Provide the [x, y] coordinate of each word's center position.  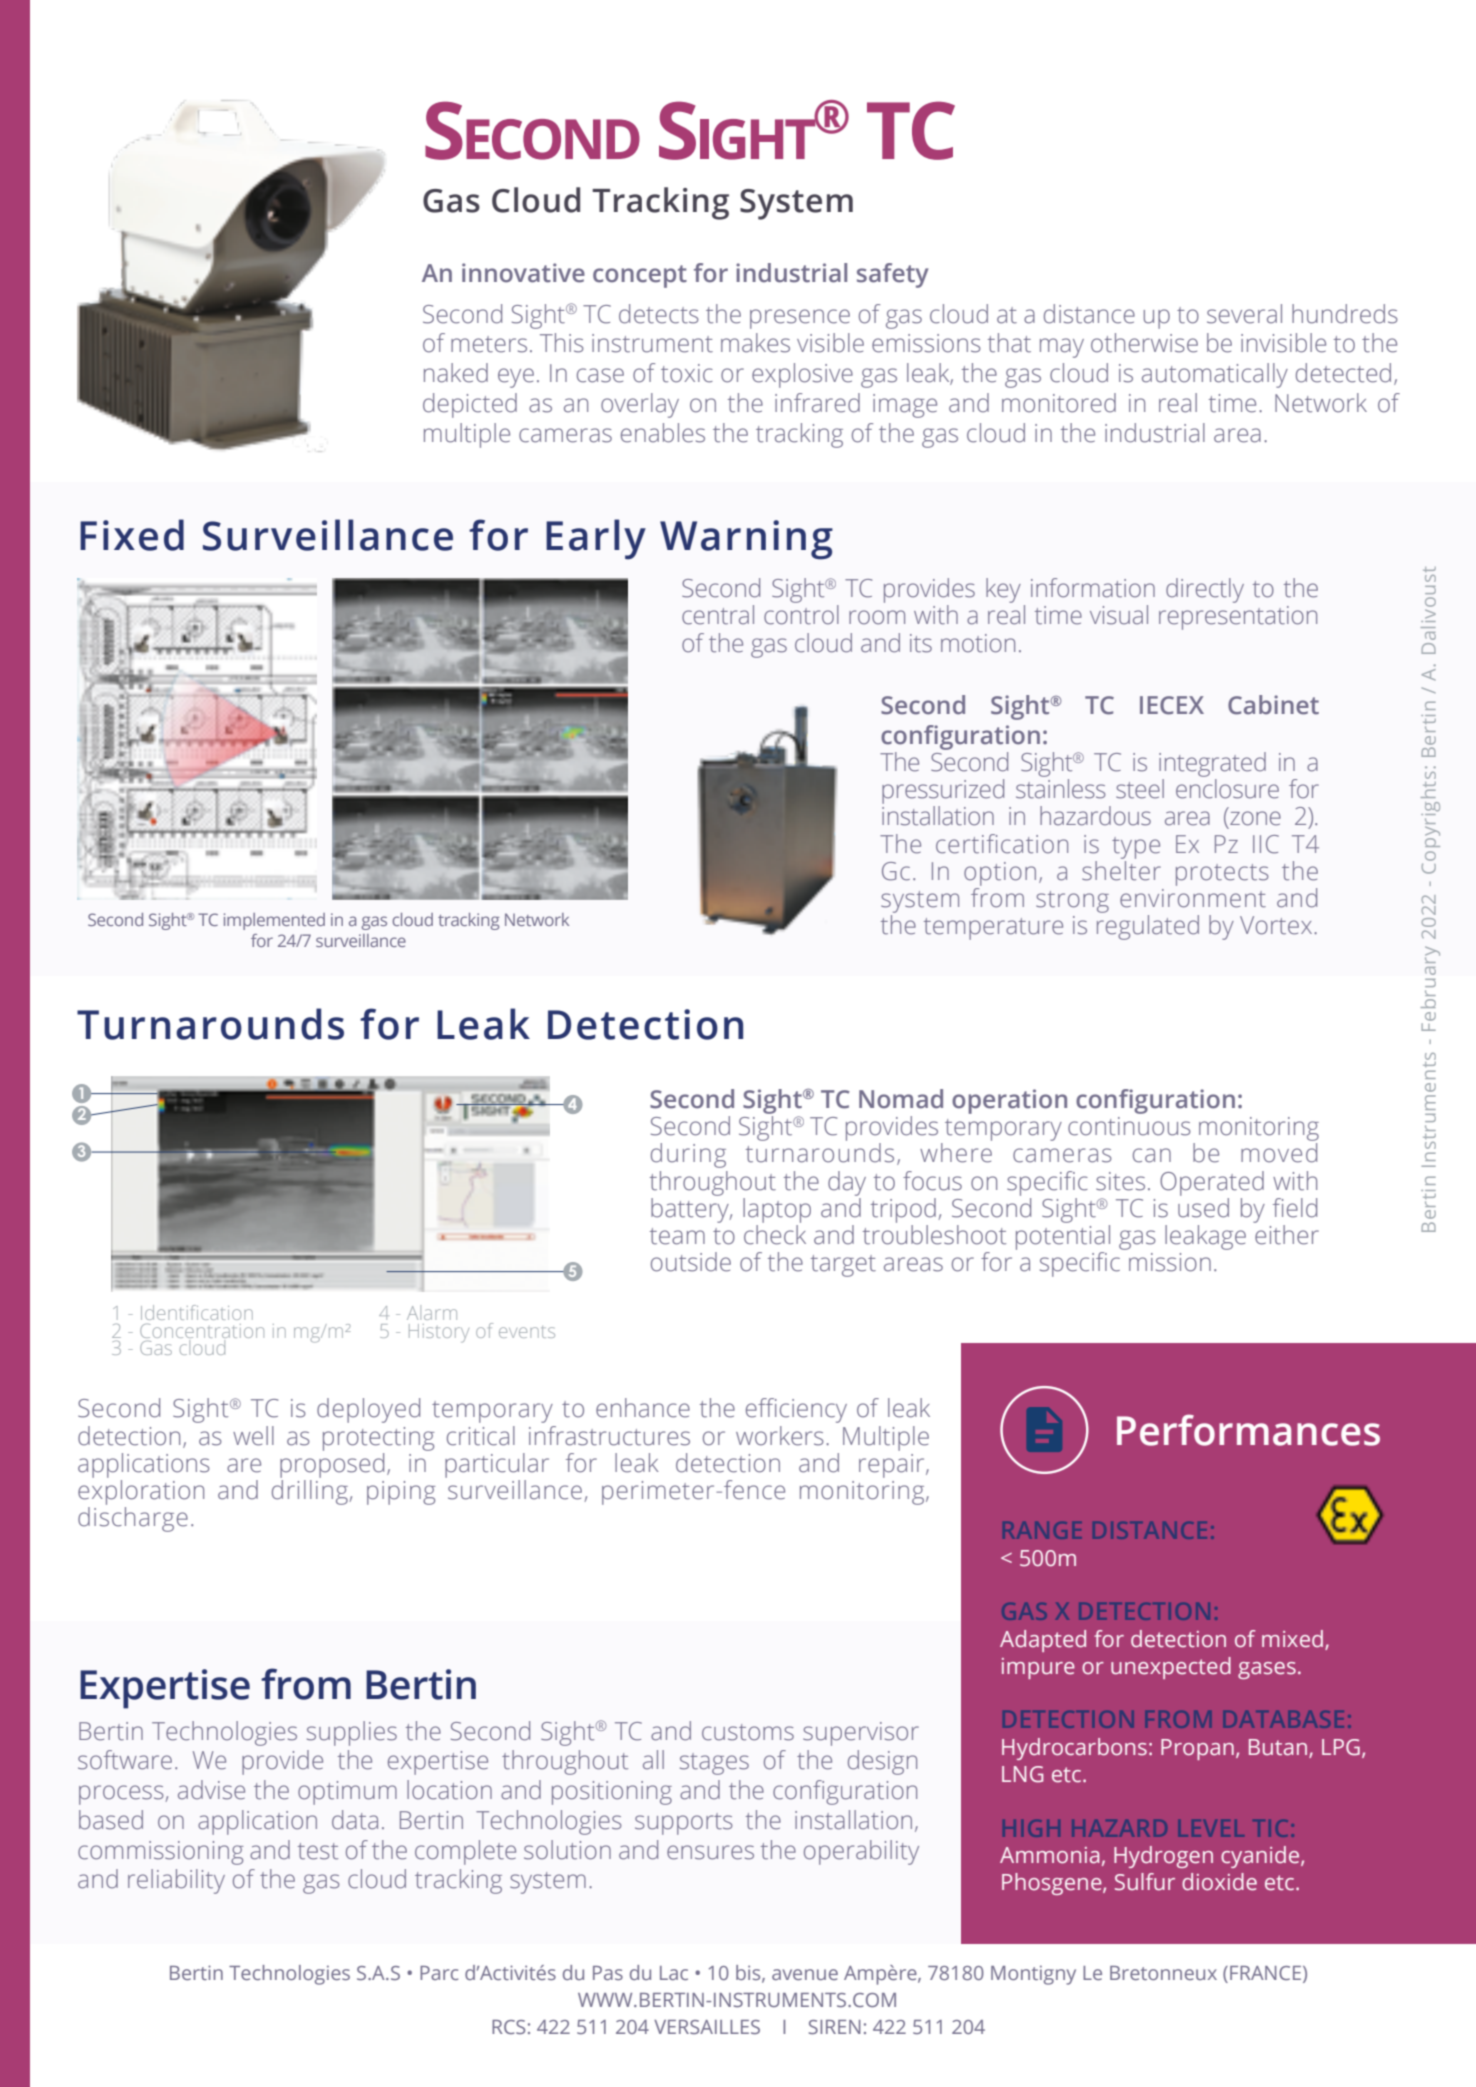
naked [456, 373]
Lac [674, 1973]
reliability [176, 1881]
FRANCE [1265, 1973]
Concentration [202, 1331]
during [688, 1155]
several [1244, 314]
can [1152, 1155]
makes [755, 343]
